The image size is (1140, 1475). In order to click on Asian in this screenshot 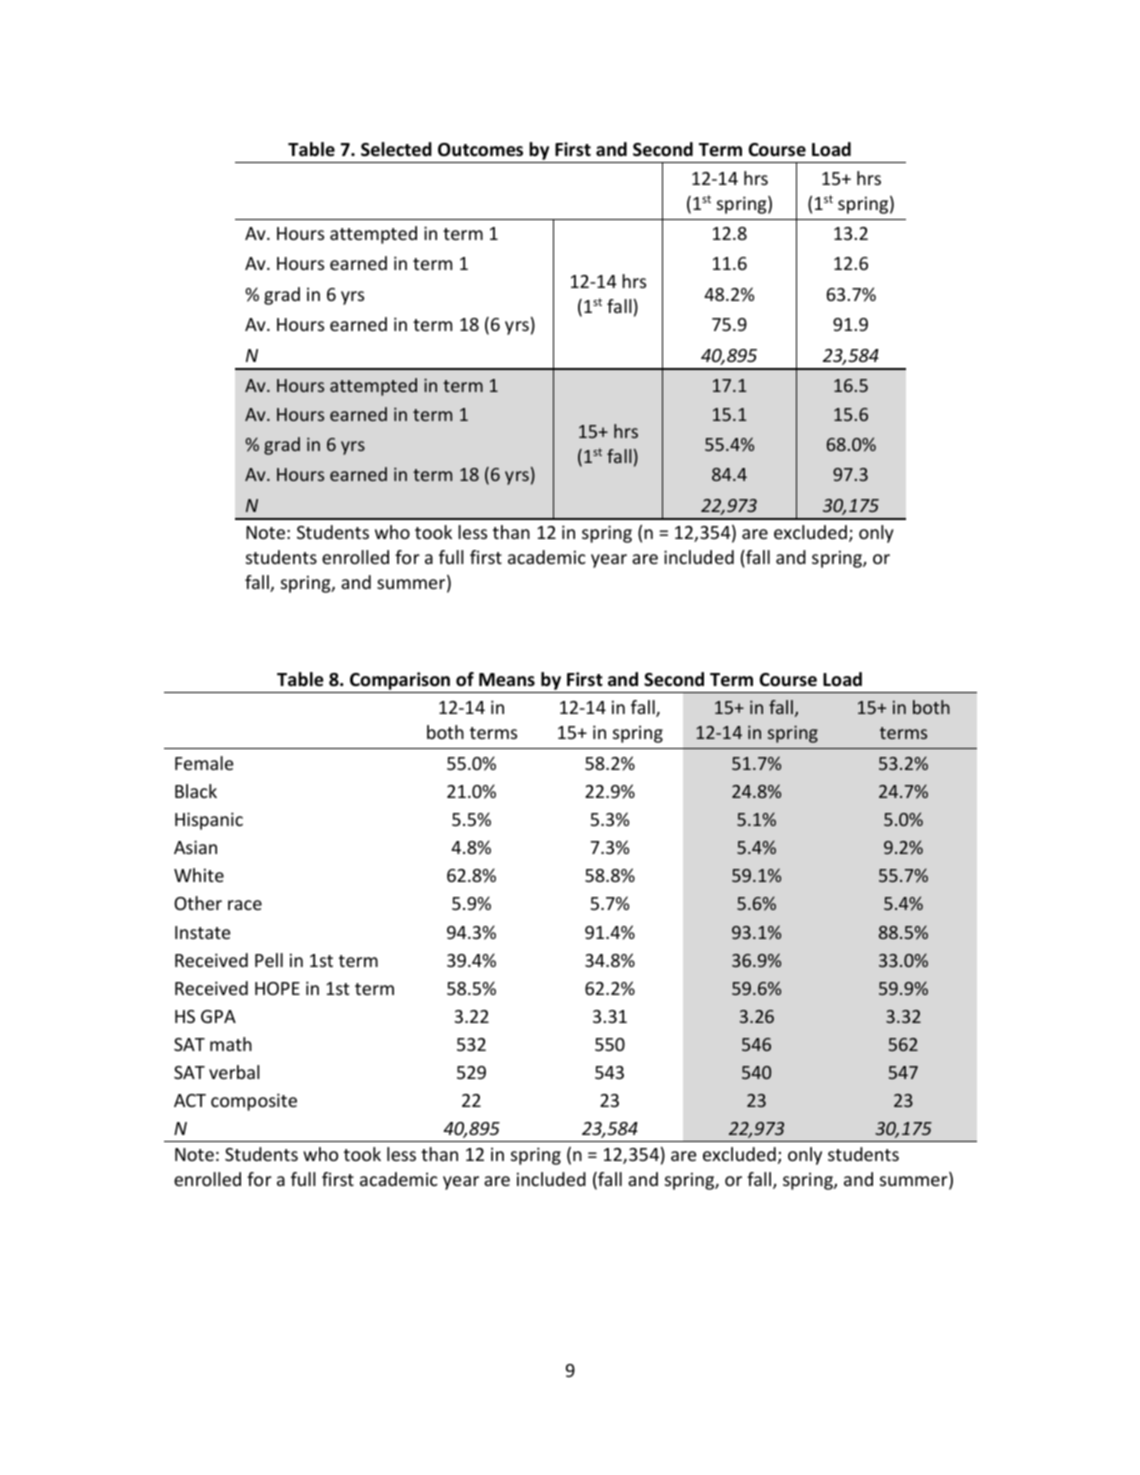, I will do `click(195, 847)`.
